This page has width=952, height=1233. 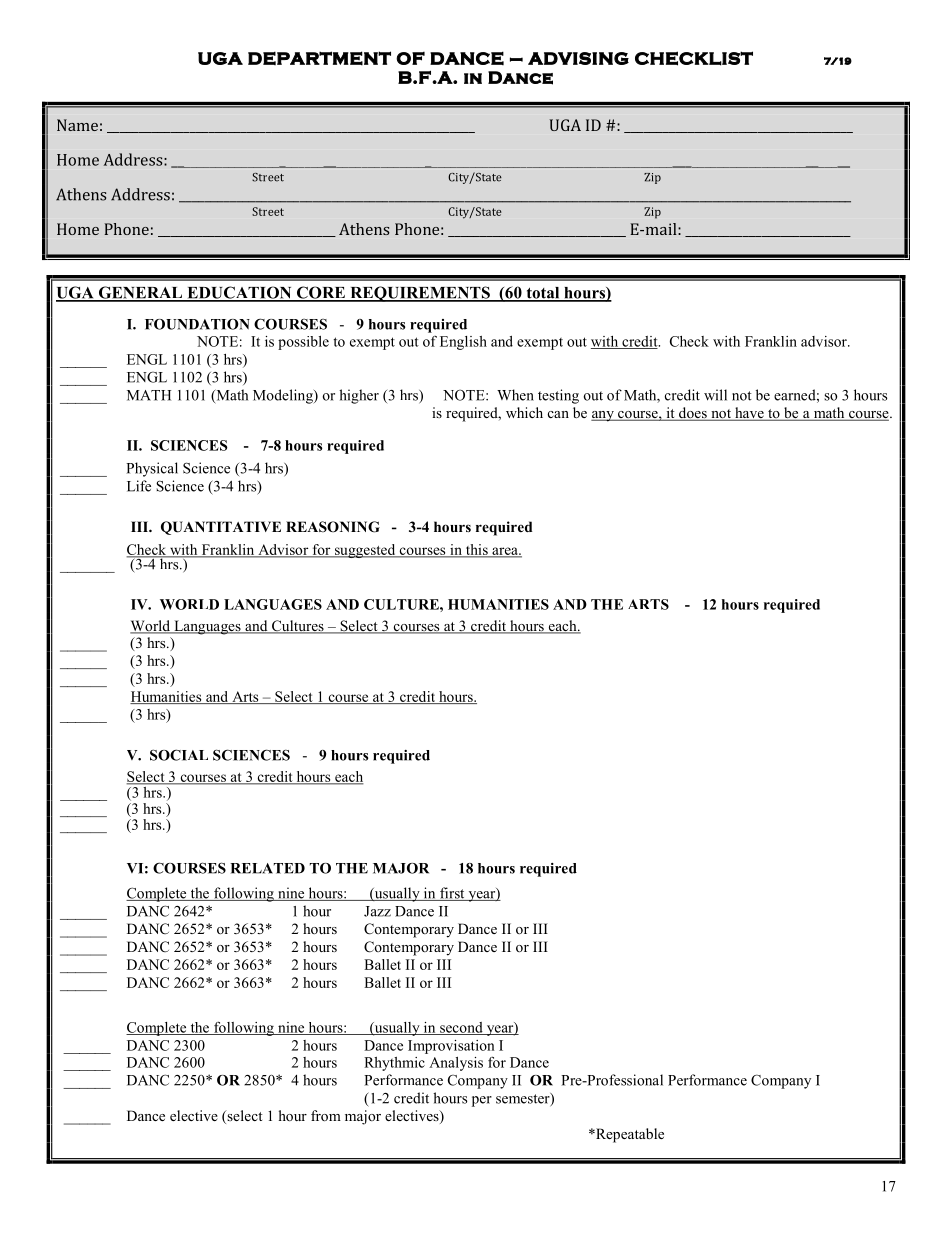 What do you see at coordinates (326, 1115) in the page?
I see `from` at bounding box center [326, 1115].
